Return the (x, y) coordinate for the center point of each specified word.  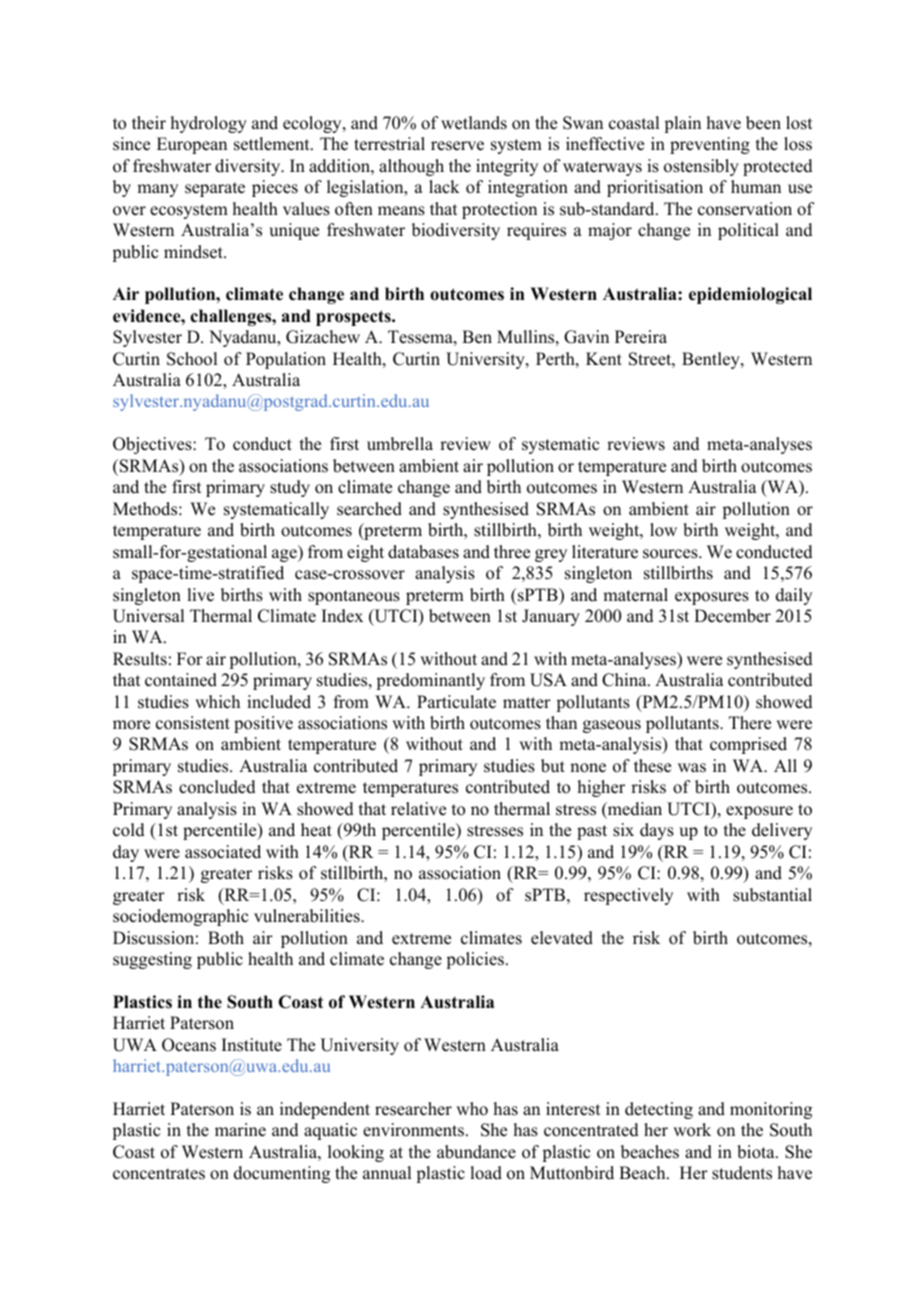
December (732, 616)
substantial (772, 895)
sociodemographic (180, 917)
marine (240, 1130)
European (192, 145)
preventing (710, 145)
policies (475, 960)
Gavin (586, 337)
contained (181, 680)
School (192, 359)
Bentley (712, 360)
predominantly (430, 681)
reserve (457, 146)
